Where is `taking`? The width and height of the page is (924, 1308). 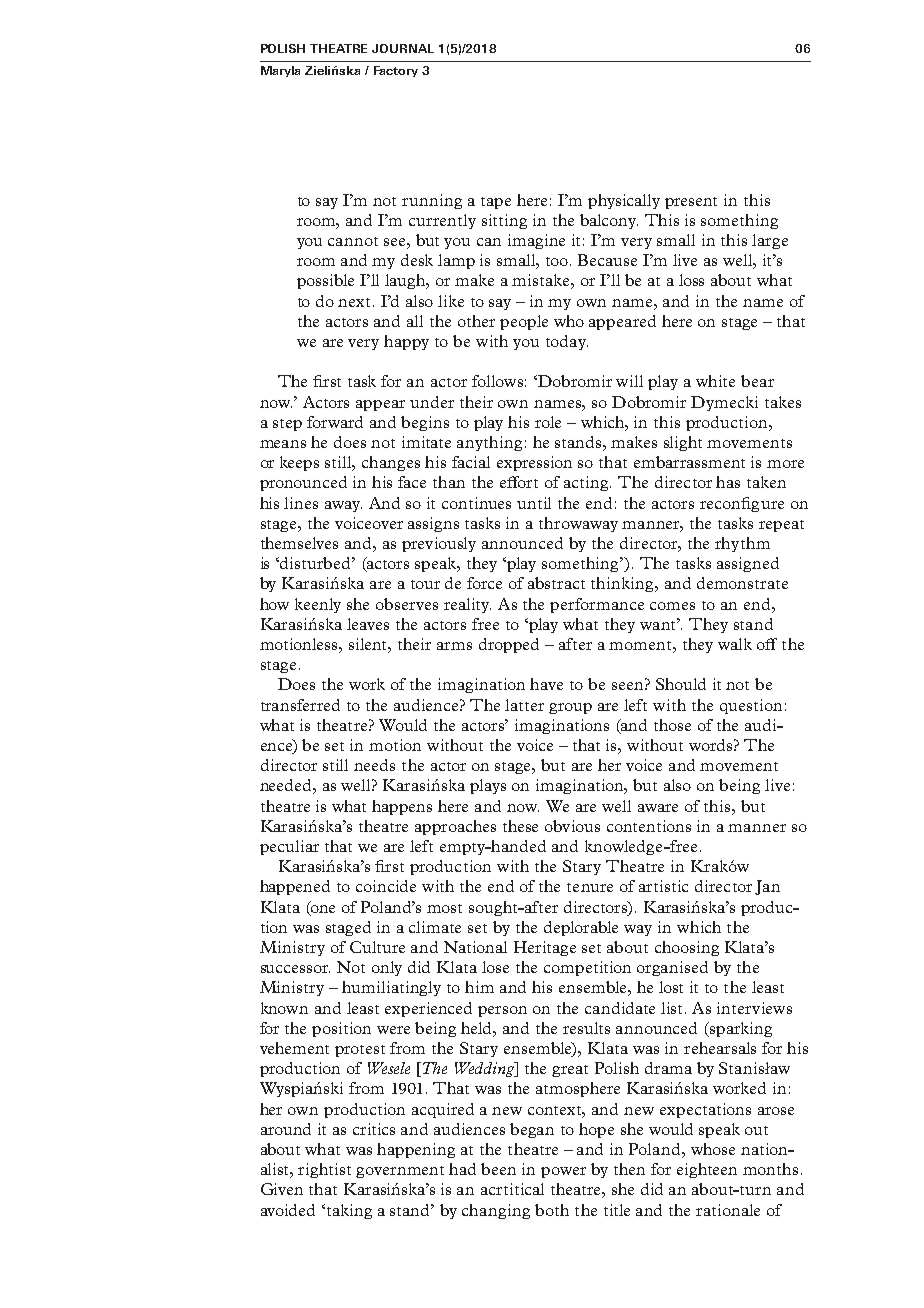 taking is located at coordinates (348, 1211).
